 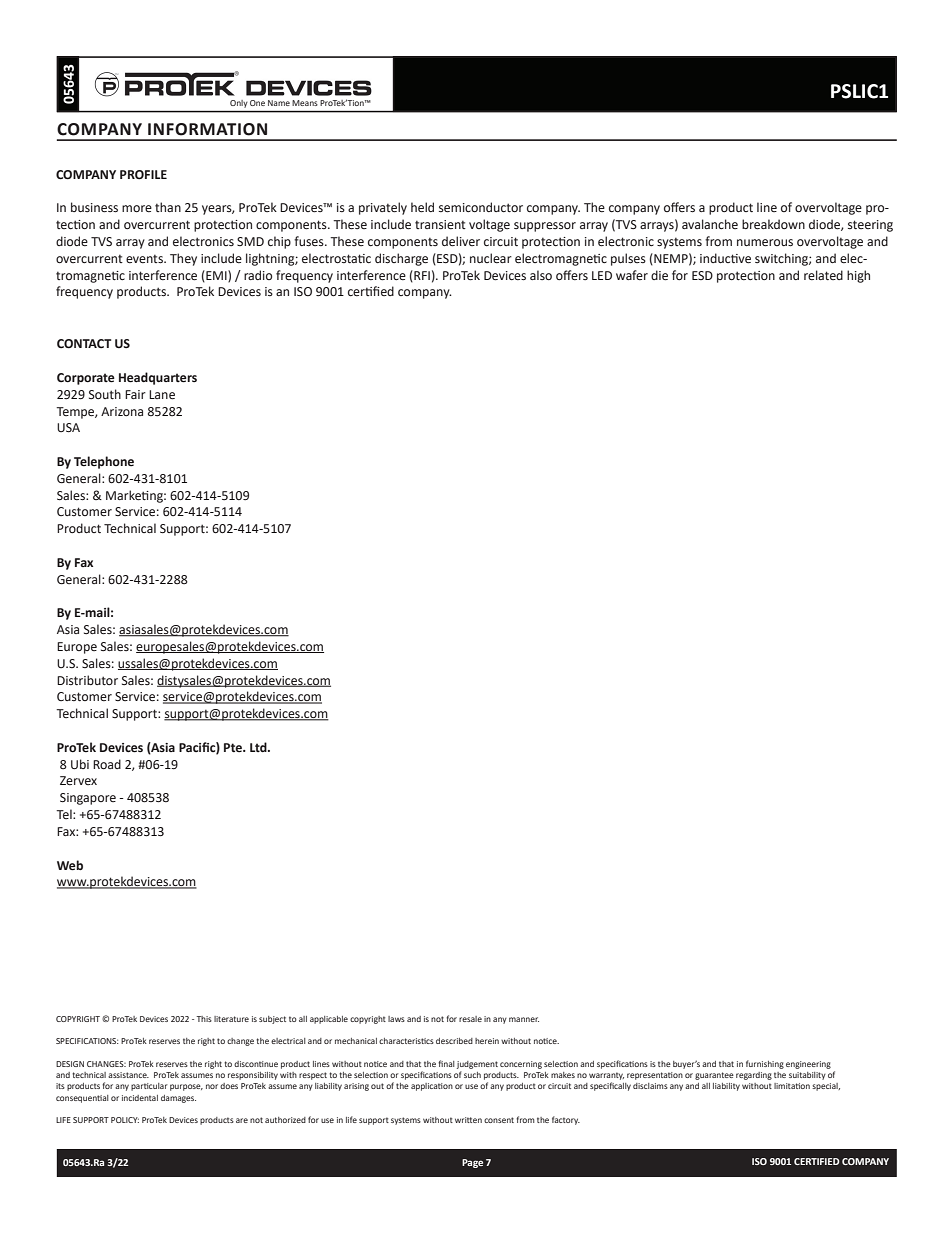 What do you see at coordinates (823, 275) in the document?
I see `related` at bounding box center [823, 275].
